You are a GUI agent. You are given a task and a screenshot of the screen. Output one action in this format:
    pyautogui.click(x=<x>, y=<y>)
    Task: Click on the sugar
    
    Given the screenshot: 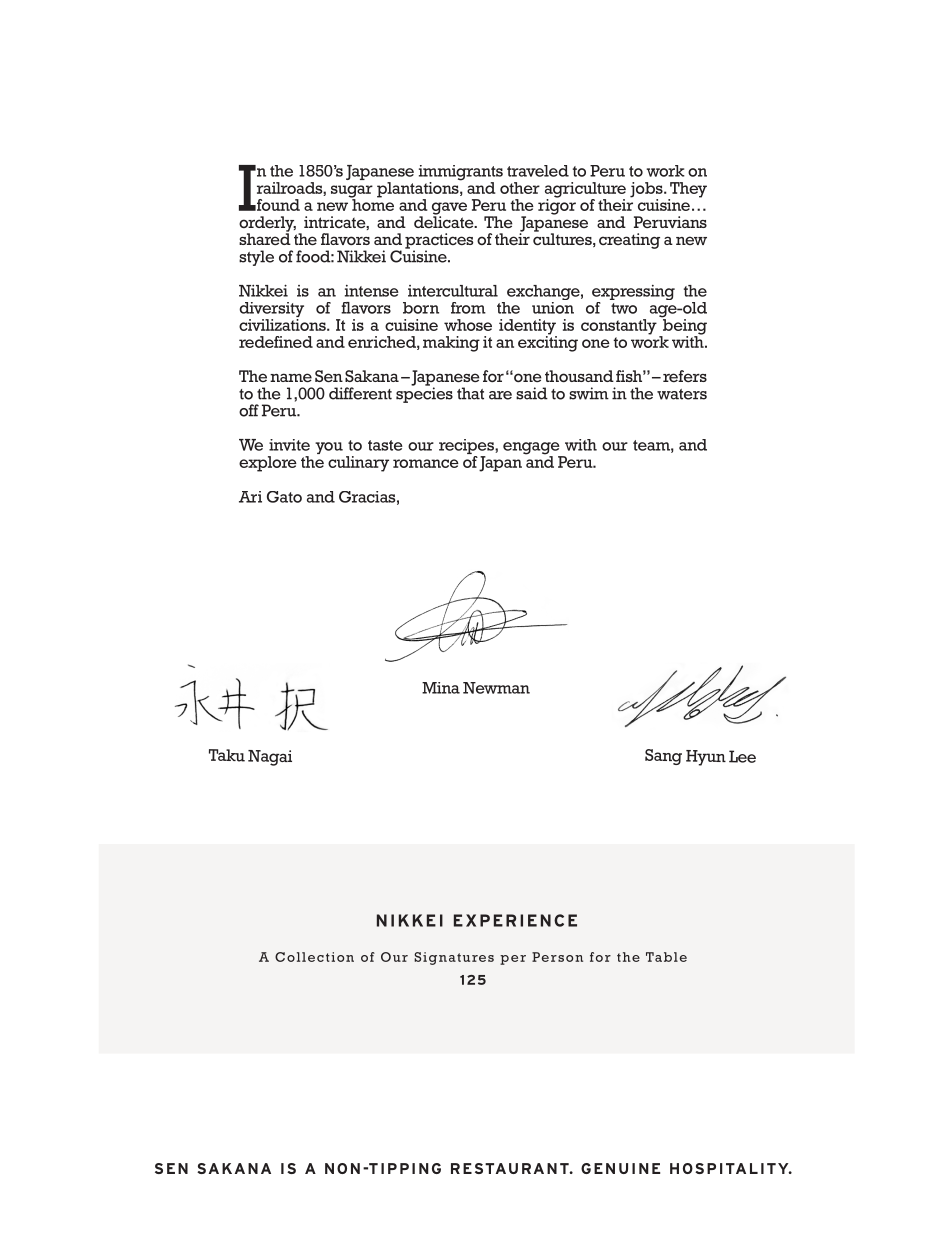 What is the action you would take?
    pyautogui.click(x=352, y=192)
